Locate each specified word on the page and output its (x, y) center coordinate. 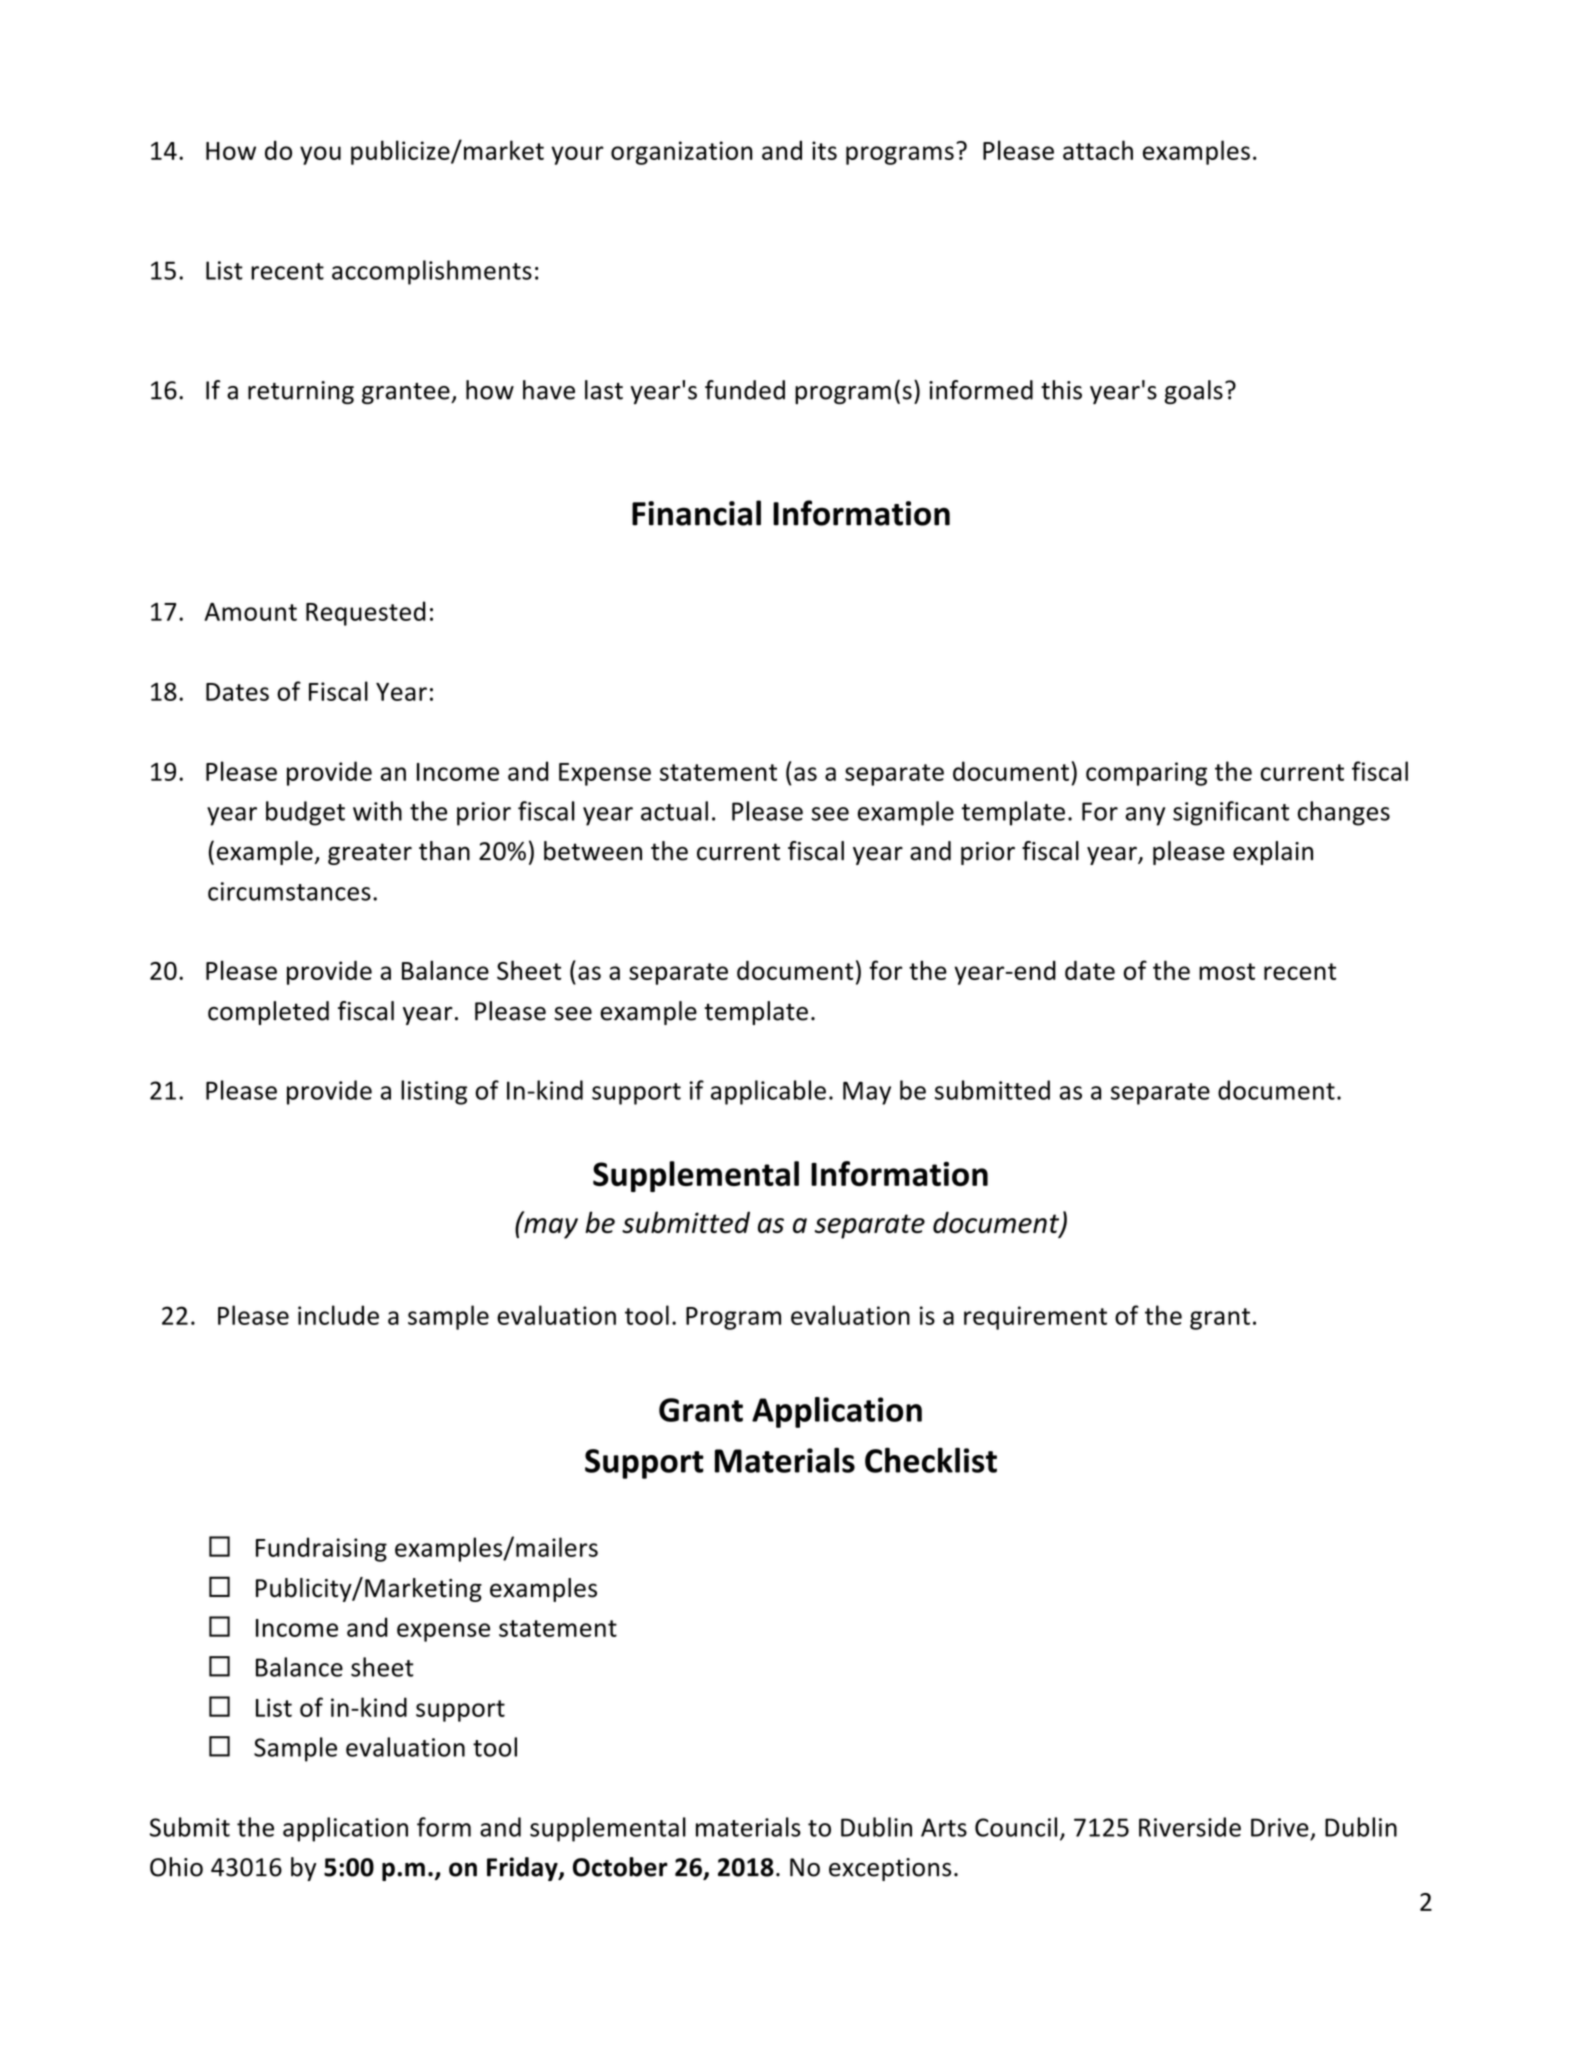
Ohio (176, 1867)
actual (674, 811)
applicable (768, 1092)
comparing (1146, 774)
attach (1098, 150)
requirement (1035, 1318)
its (824, 150)
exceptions (890, 1869)
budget (305, 813)
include (338, 1315)
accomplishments (432, 272)
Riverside (1190, 1827)
